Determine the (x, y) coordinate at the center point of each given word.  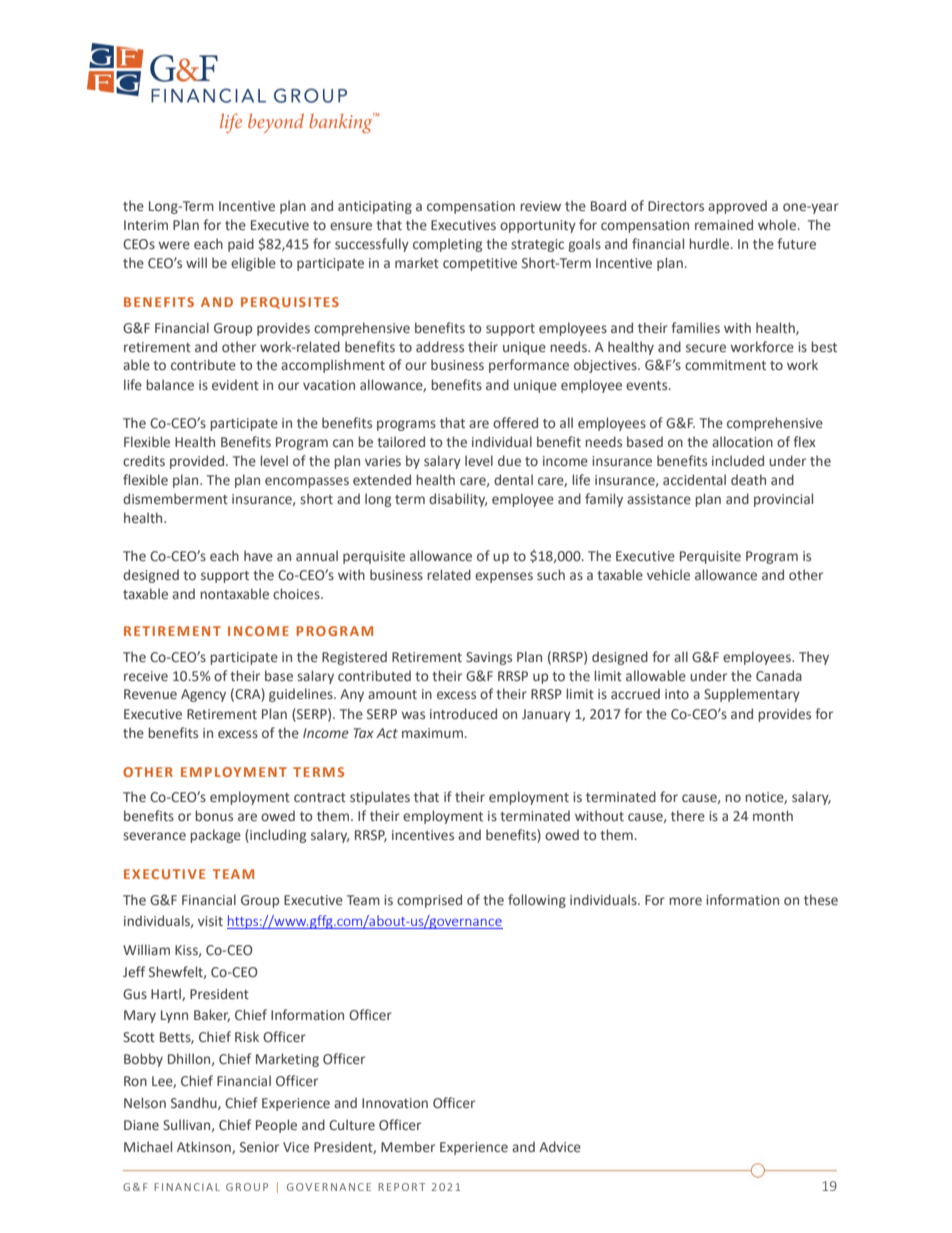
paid (241, 245)
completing (447, 245)
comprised (429, 901)
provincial (783, 500)
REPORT (401, 1187)
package (215, 836)
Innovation (395, 1103)
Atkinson (205, 1147)
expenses (504, 577)
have (258, 556)
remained (724, 225)
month (773, 815)
